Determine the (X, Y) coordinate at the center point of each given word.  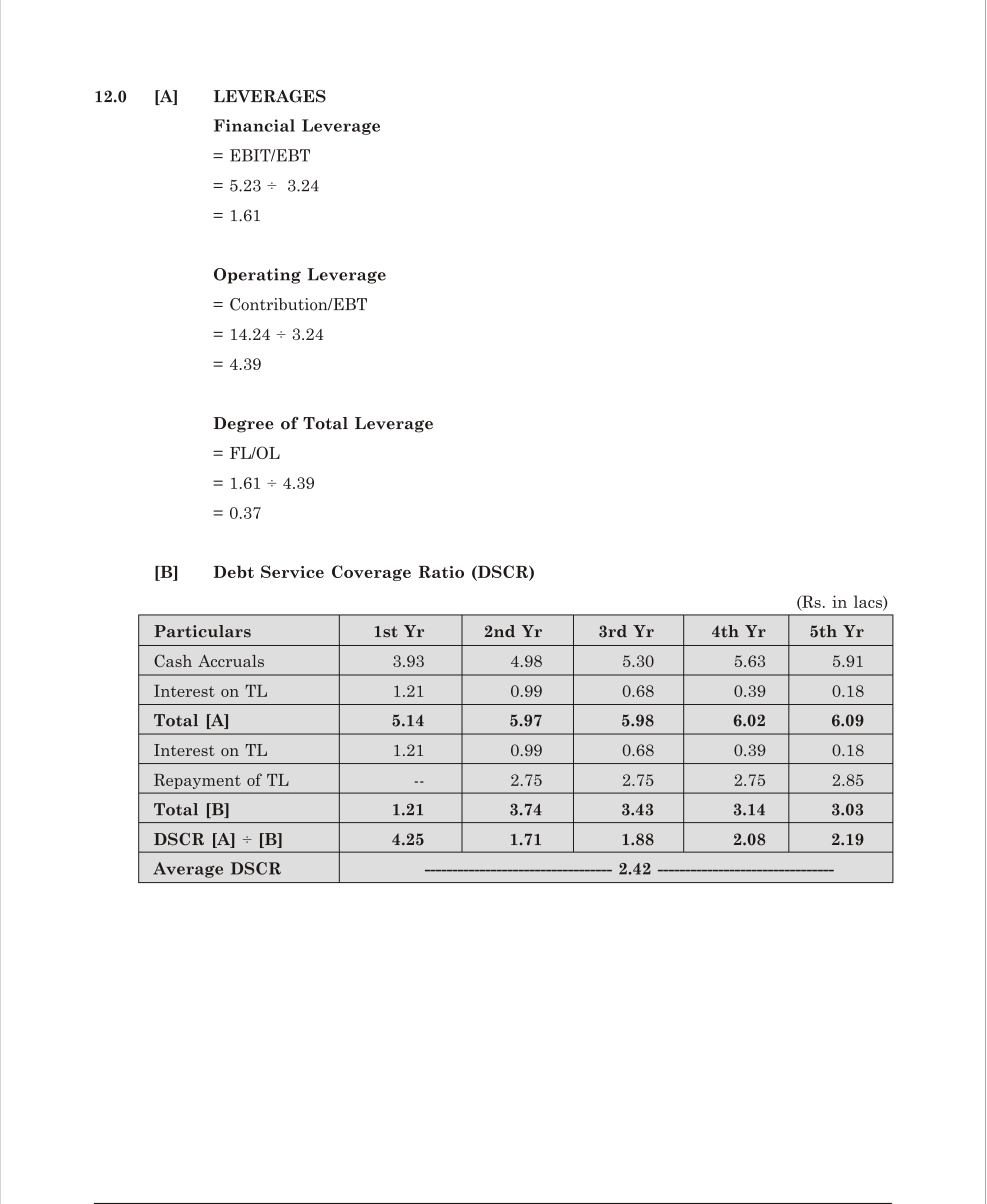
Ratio (441, 572)
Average (188, 870)
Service (292, 571)
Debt (234, 571)
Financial (254, 125)
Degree (243, 425)
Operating (257, 276)
